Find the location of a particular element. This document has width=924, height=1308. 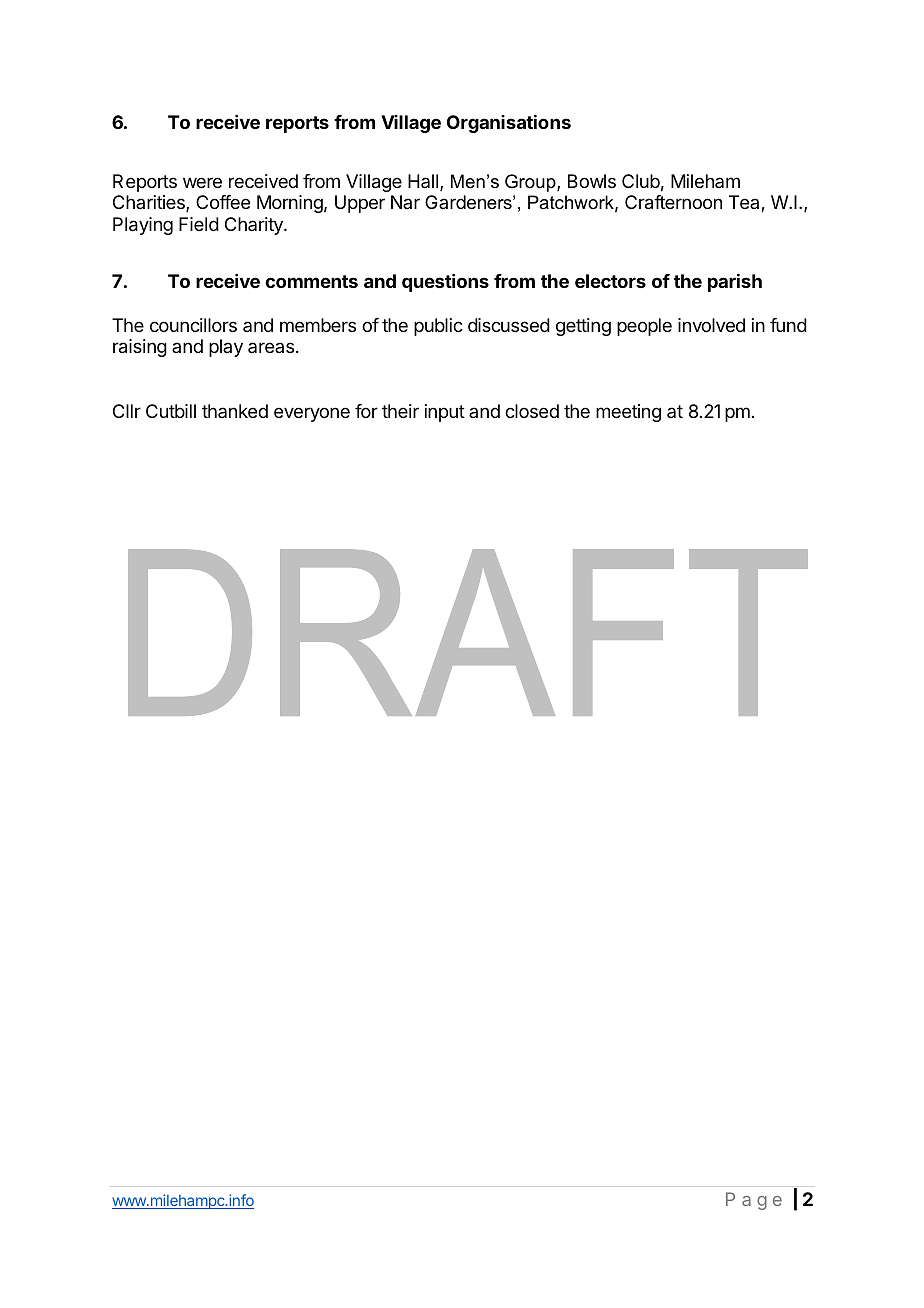

input is located at coordinates (445, 413).
